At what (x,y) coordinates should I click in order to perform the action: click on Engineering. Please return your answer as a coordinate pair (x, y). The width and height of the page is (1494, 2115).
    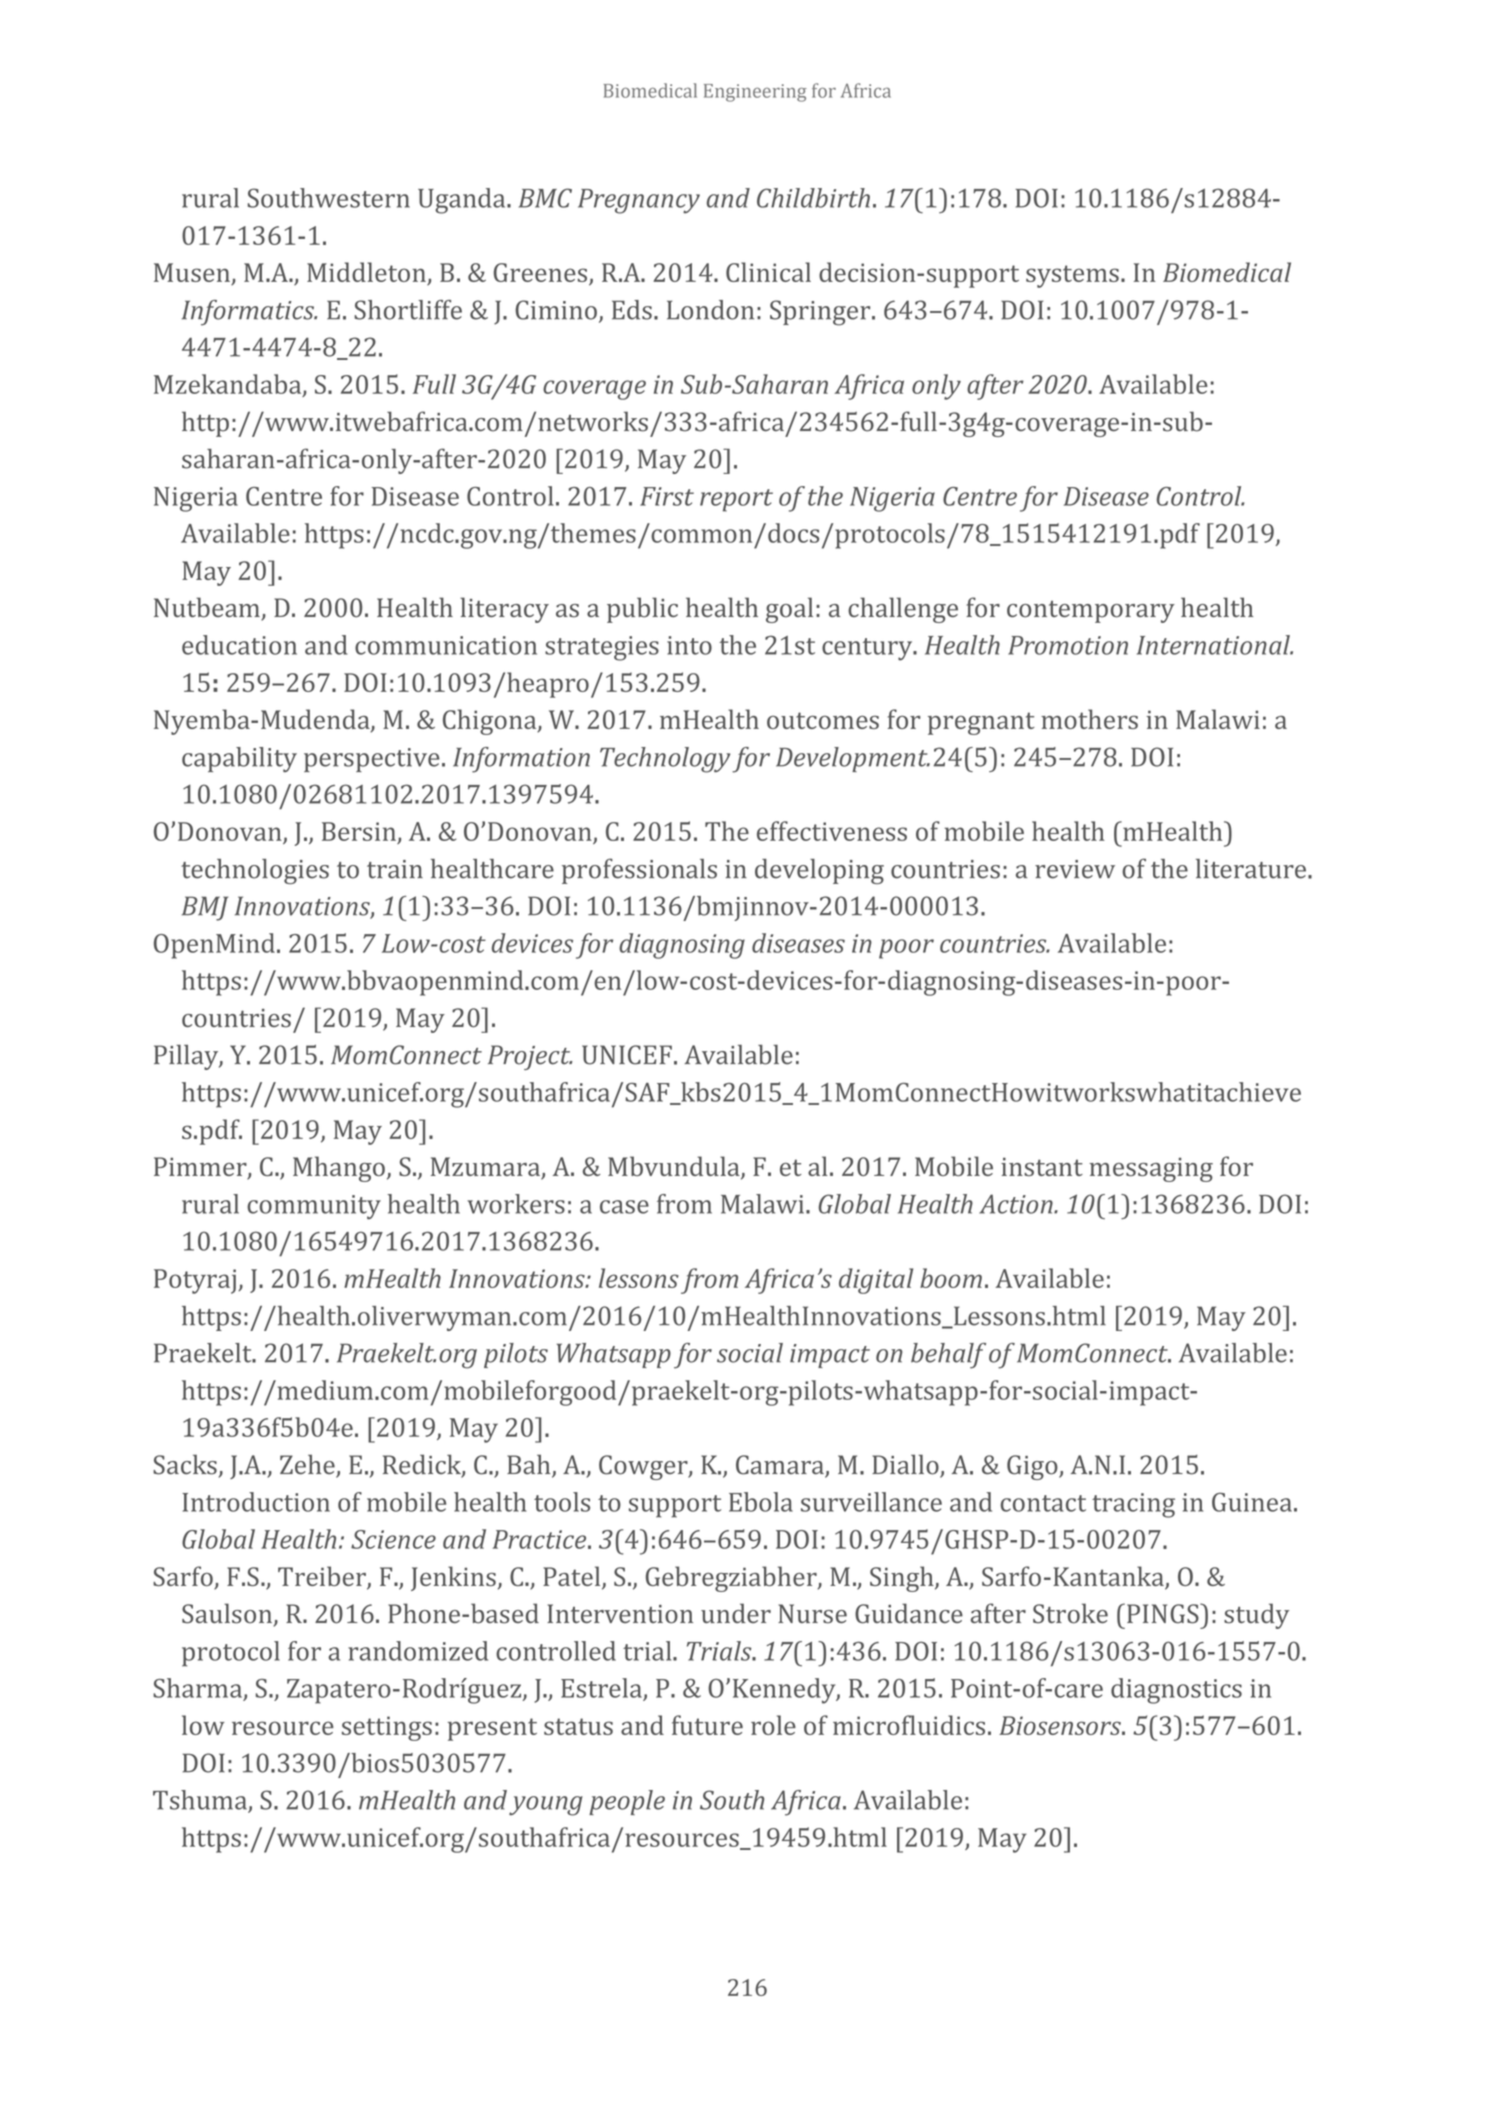
    Looking at the image, I should click on (755, 93).
